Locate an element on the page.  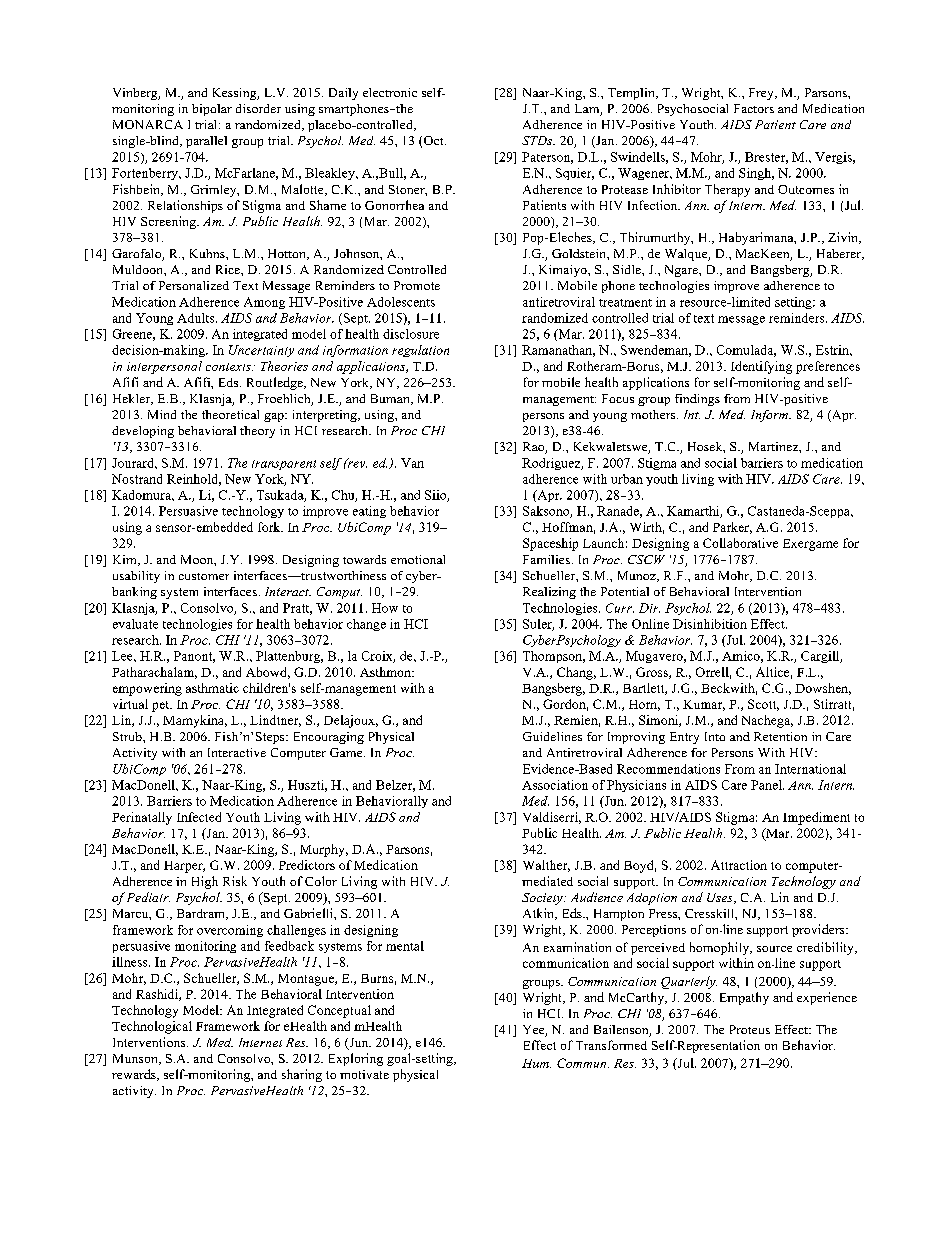
Infected is located at coordinates (199, 817).
